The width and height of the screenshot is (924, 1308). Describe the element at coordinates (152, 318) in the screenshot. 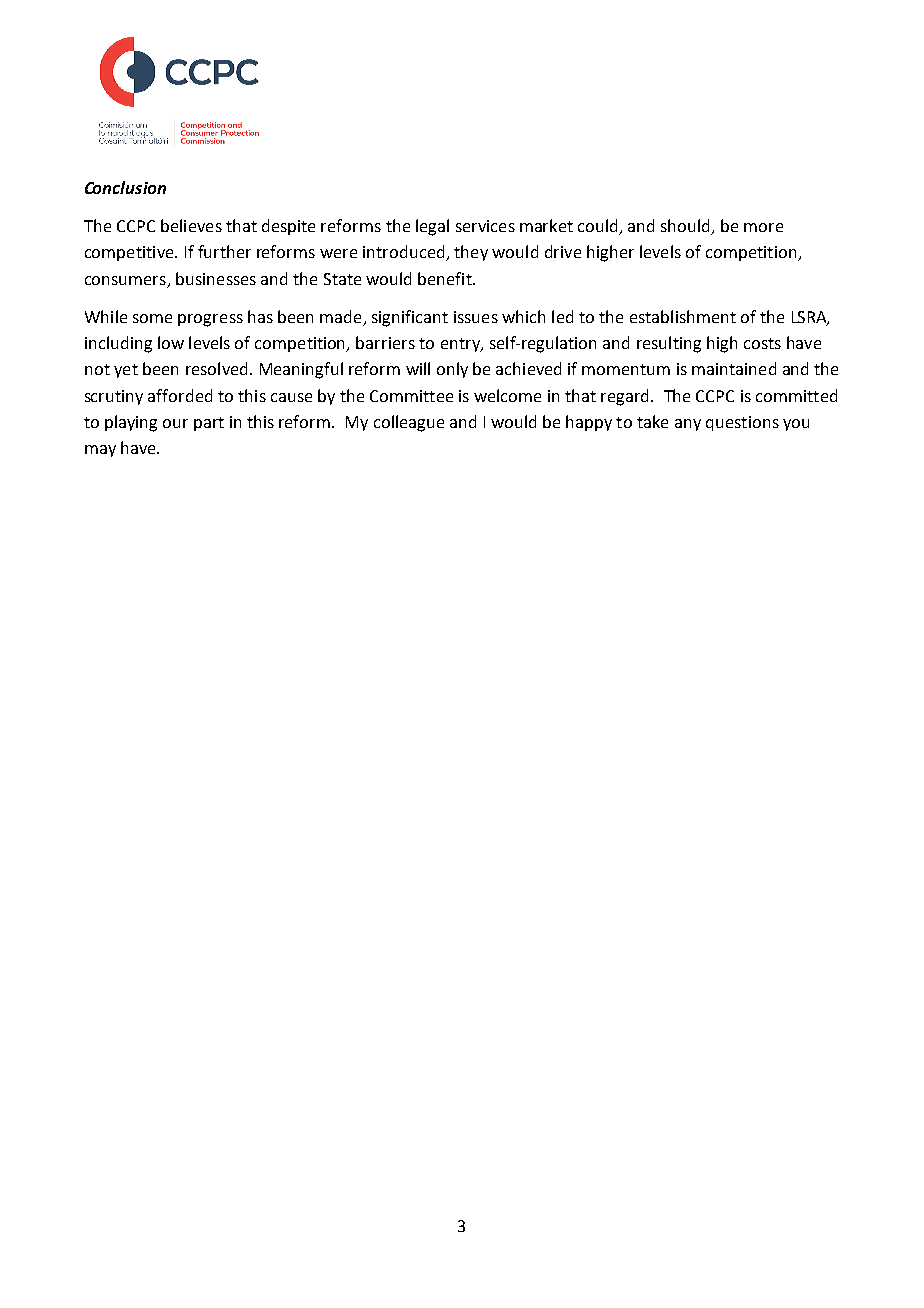

I see `some` at that location.
